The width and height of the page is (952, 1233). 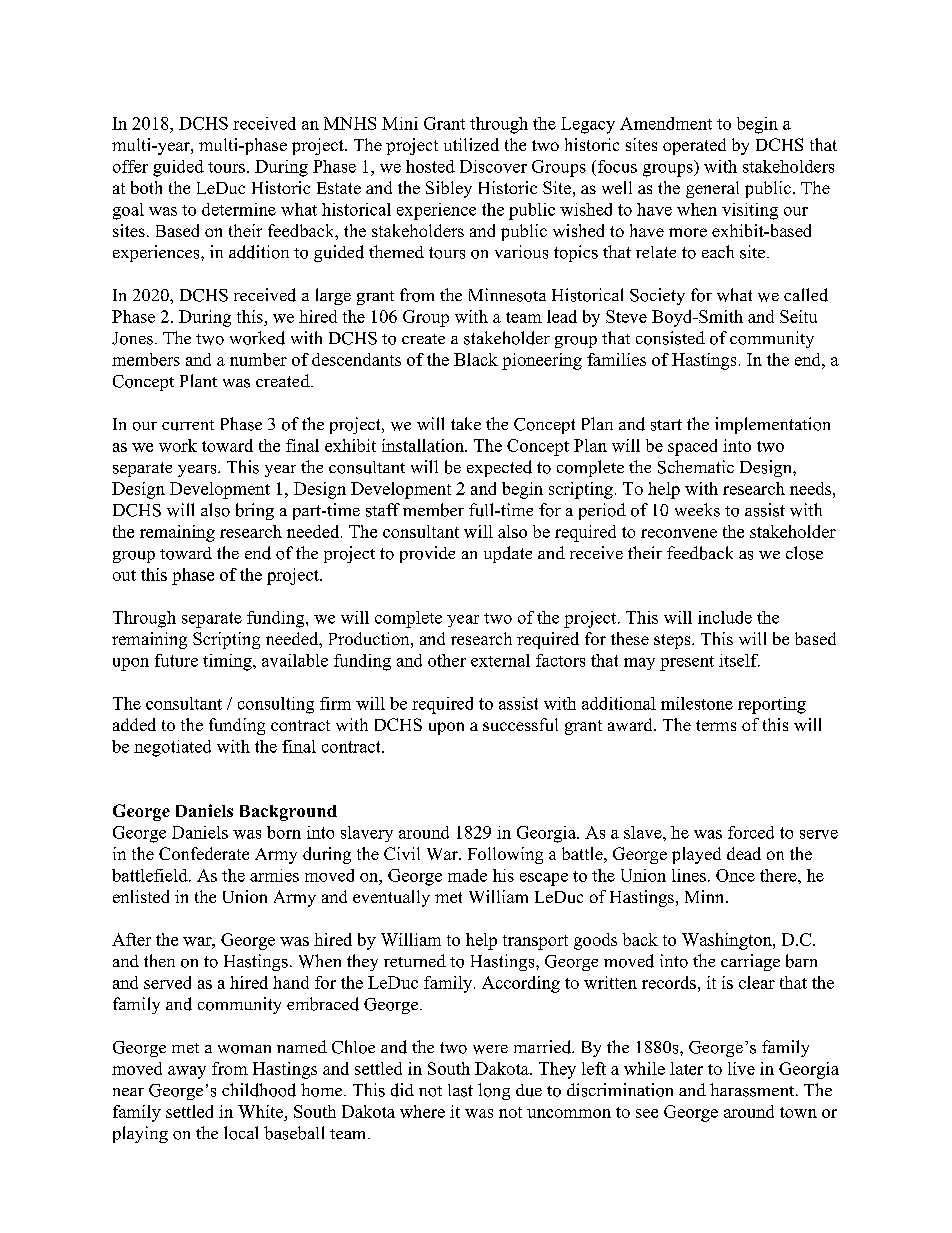 What do you see at coordinates (505, 855) in the page?
I see `Following` at bounding box center [505, 855].
